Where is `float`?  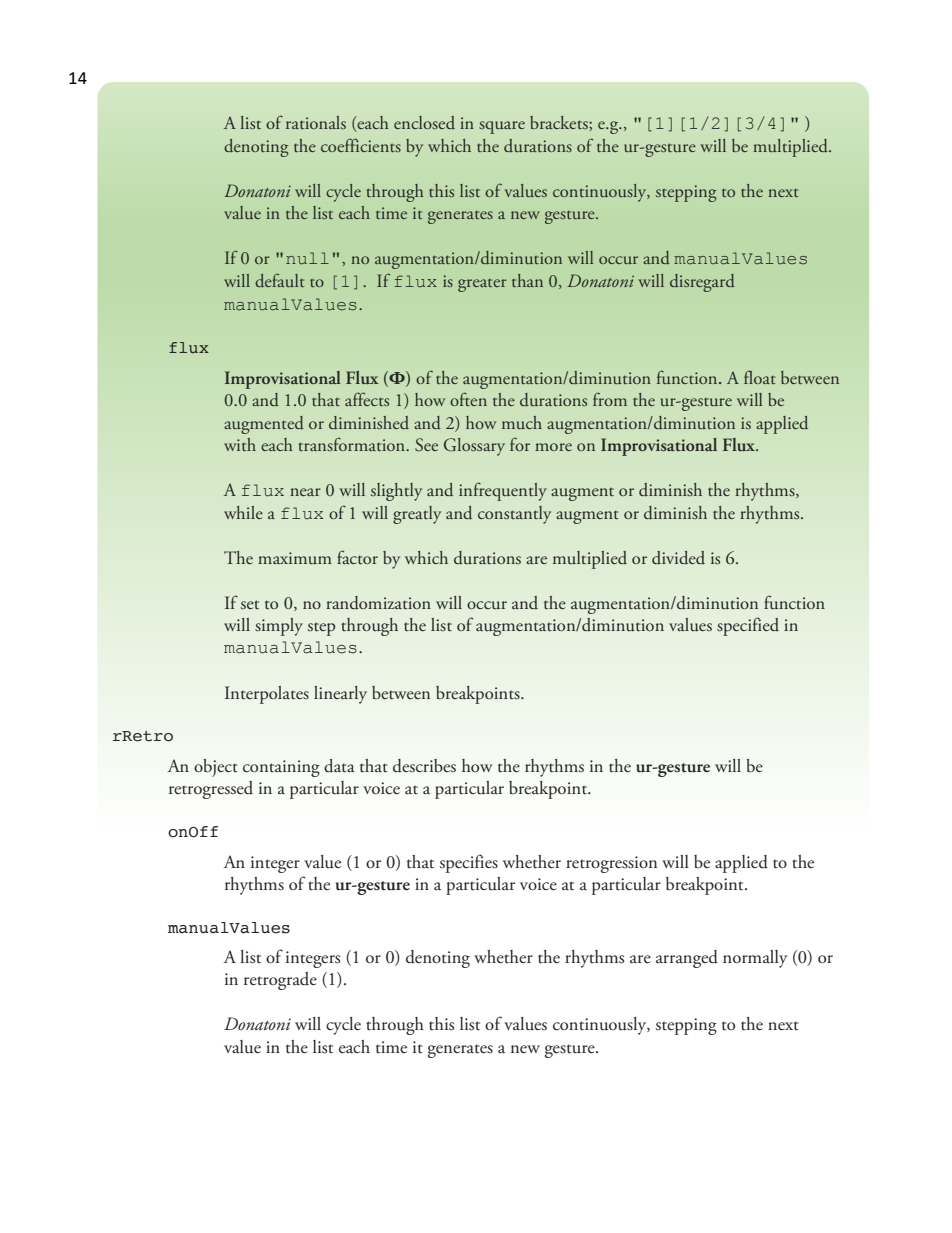 float is located at coordinates (760, 377).
